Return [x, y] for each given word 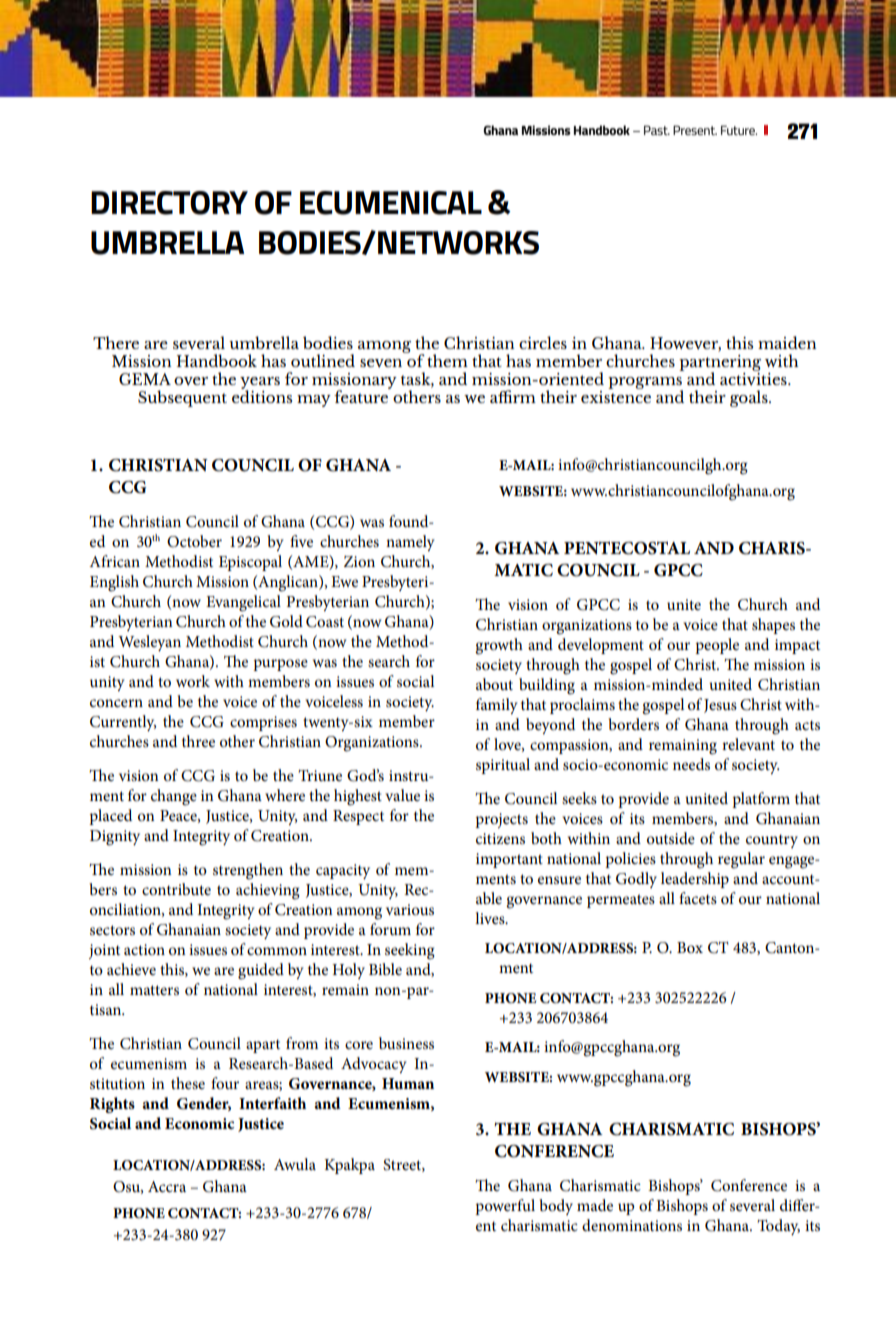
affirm [513, 396]
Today [778, 1227]
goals [750, 398]
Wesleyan [149, 643]
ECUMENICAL [391, 203]
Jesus [720, 706]
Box [690, 947]
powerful [505, 1207]
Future [739, 130]
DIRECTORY [169, 203]
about [494, 684]
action [144, 949]
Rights [112, 1105]
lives [491, 918]
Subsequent [182, 398]
